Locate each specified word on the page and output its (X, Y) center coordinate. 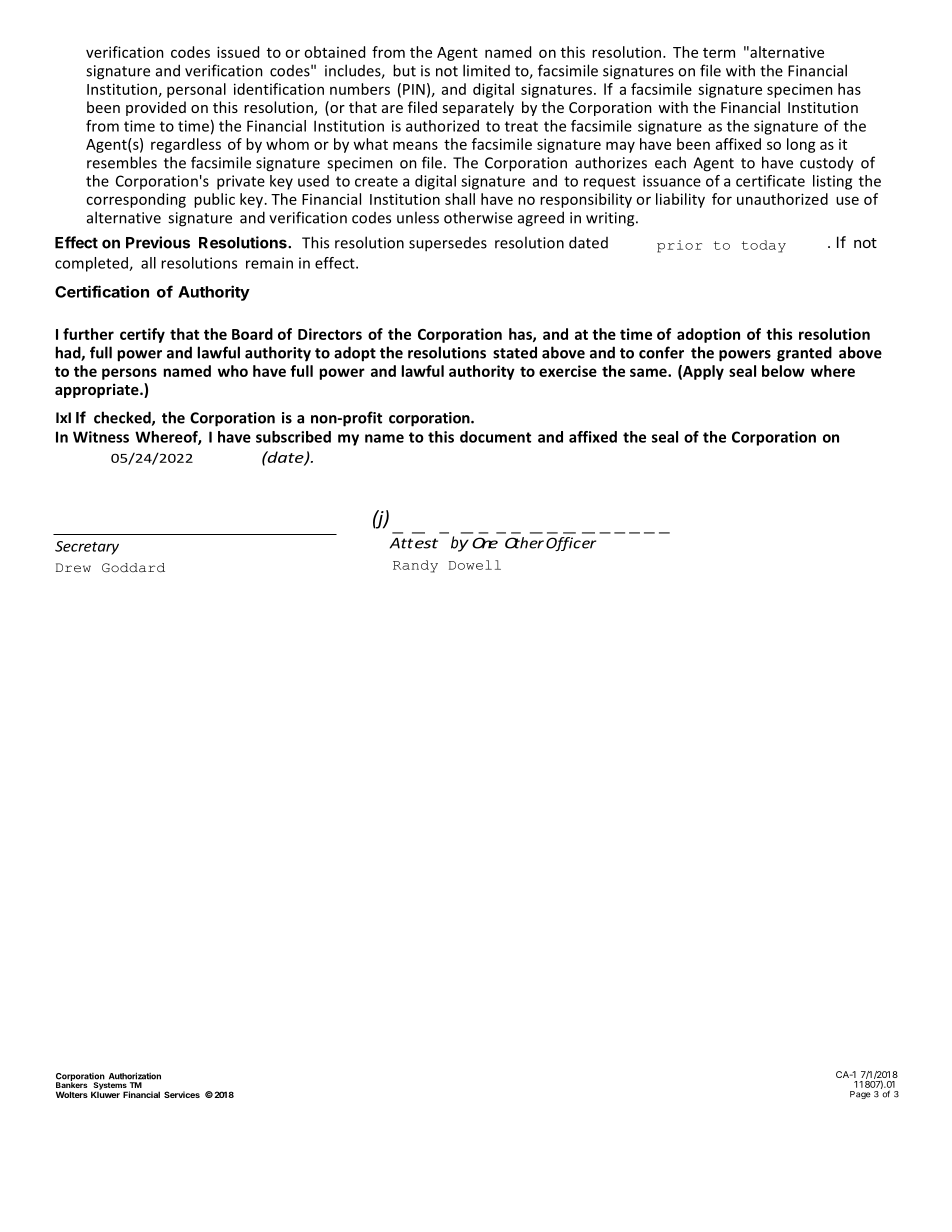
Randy (415, 566)
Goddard (133, 568)
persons (129, 374)
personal (196, 90)
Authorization (135, 1076)
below (783, 371)
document (495, 437)
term (719, 53)
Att (401, 543)
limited (486, 70)
